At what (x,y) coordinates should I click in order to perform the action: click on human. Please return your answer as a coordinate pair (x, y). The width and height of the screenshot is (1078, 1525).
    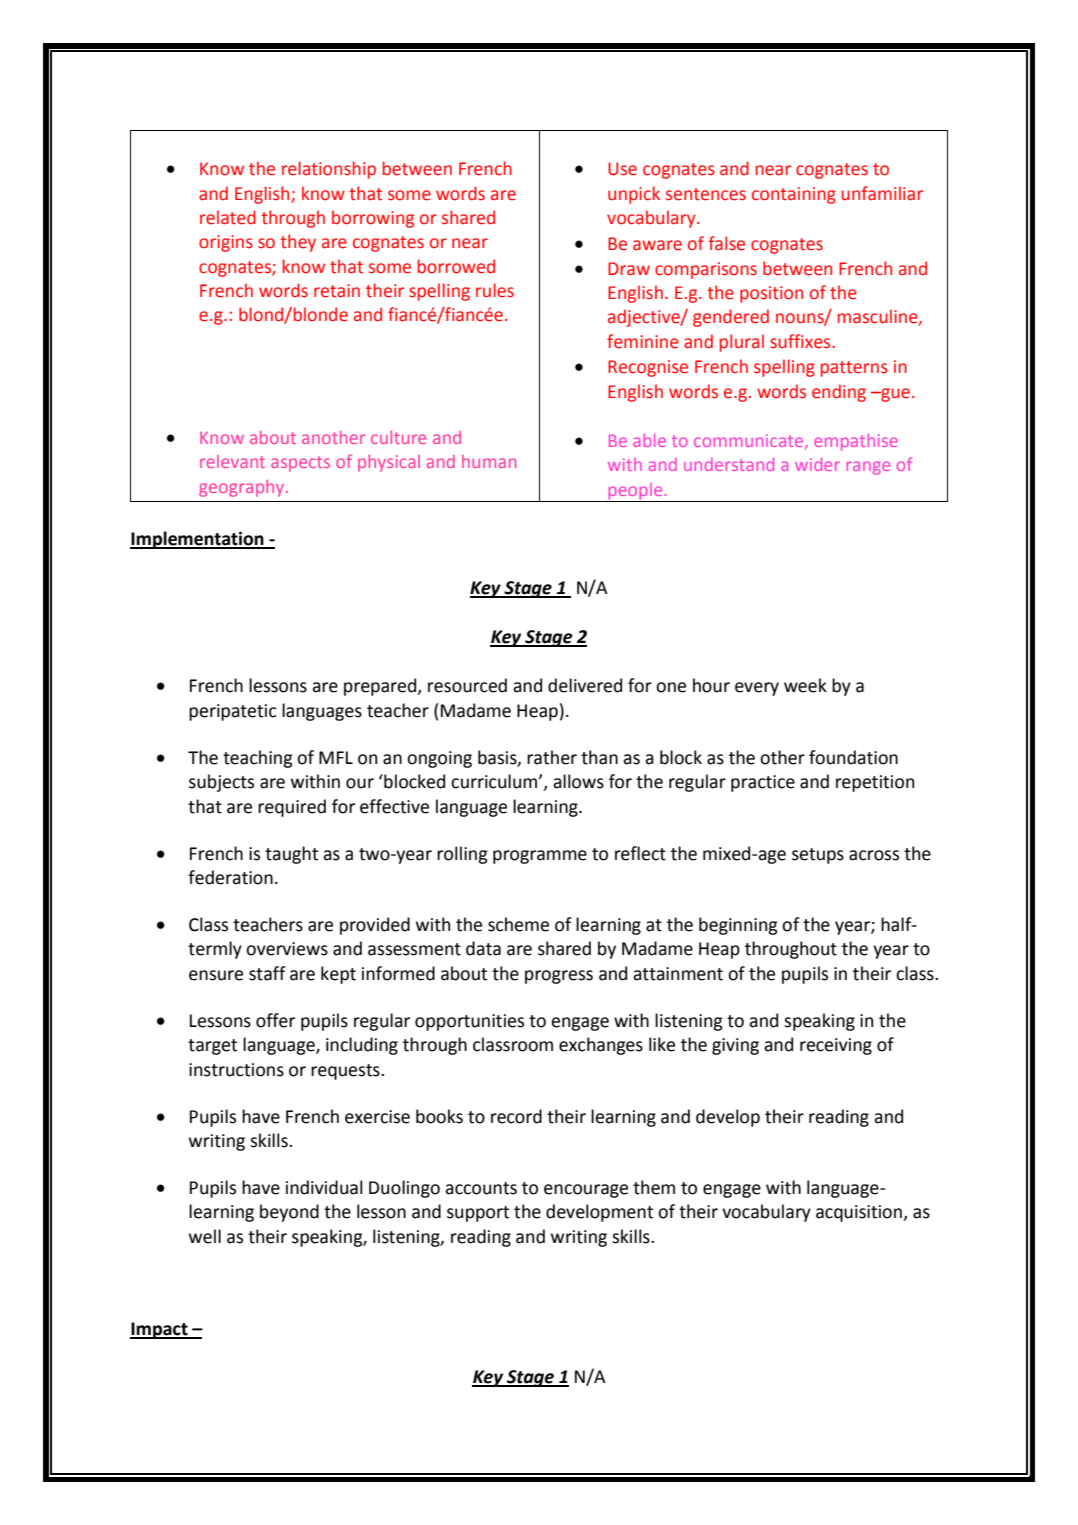
    Looking at the image, I should click on (489, 461).
